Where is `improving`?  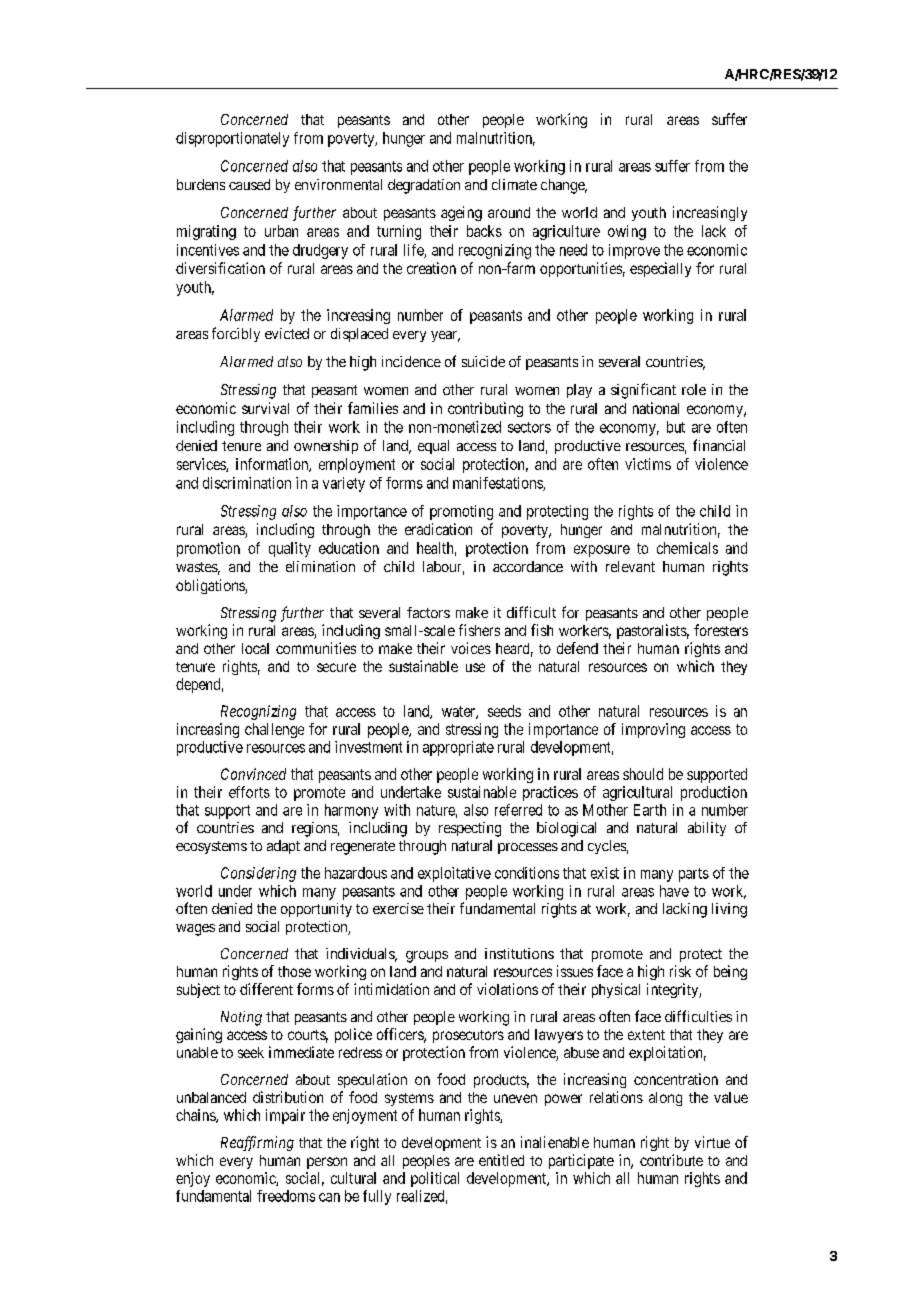
improving is located at coordinates (653, 730).
